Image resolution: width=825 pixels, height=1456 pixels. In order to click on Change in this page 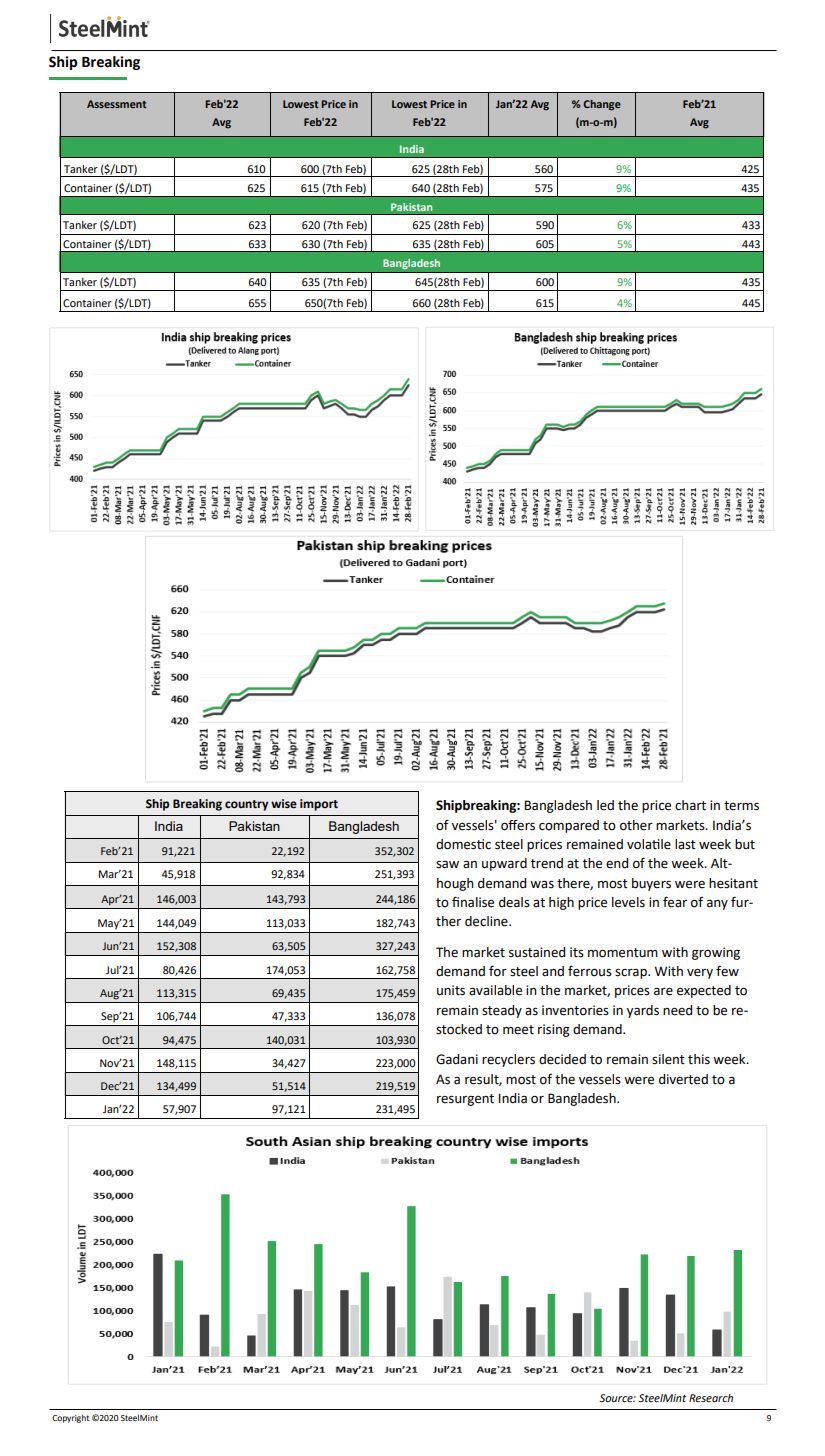, I will do `click(602, 105)`.
